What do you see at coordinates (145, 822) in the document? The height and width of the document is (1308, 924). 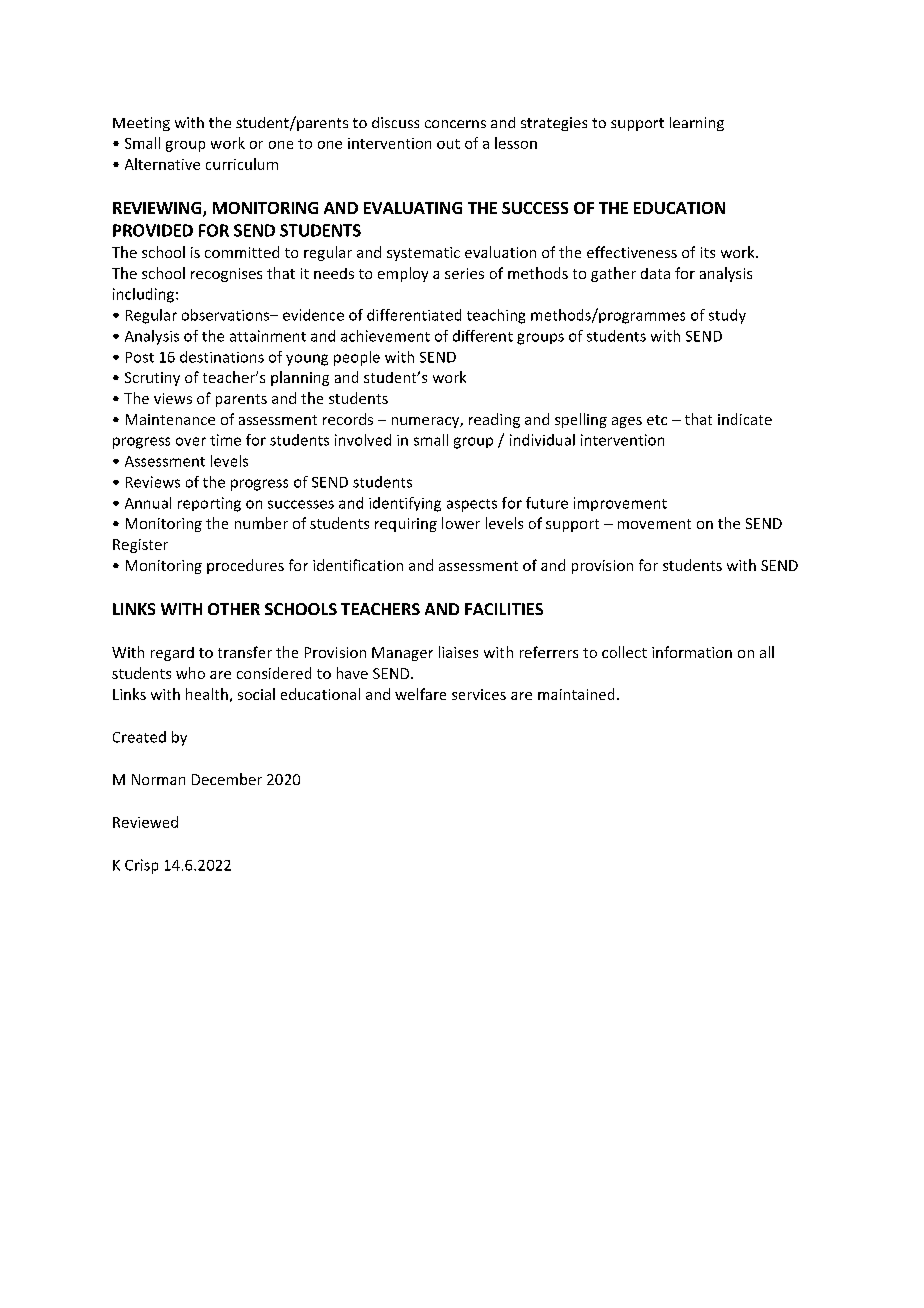 I see `Reviewed` at bounding box center [145, 822].
